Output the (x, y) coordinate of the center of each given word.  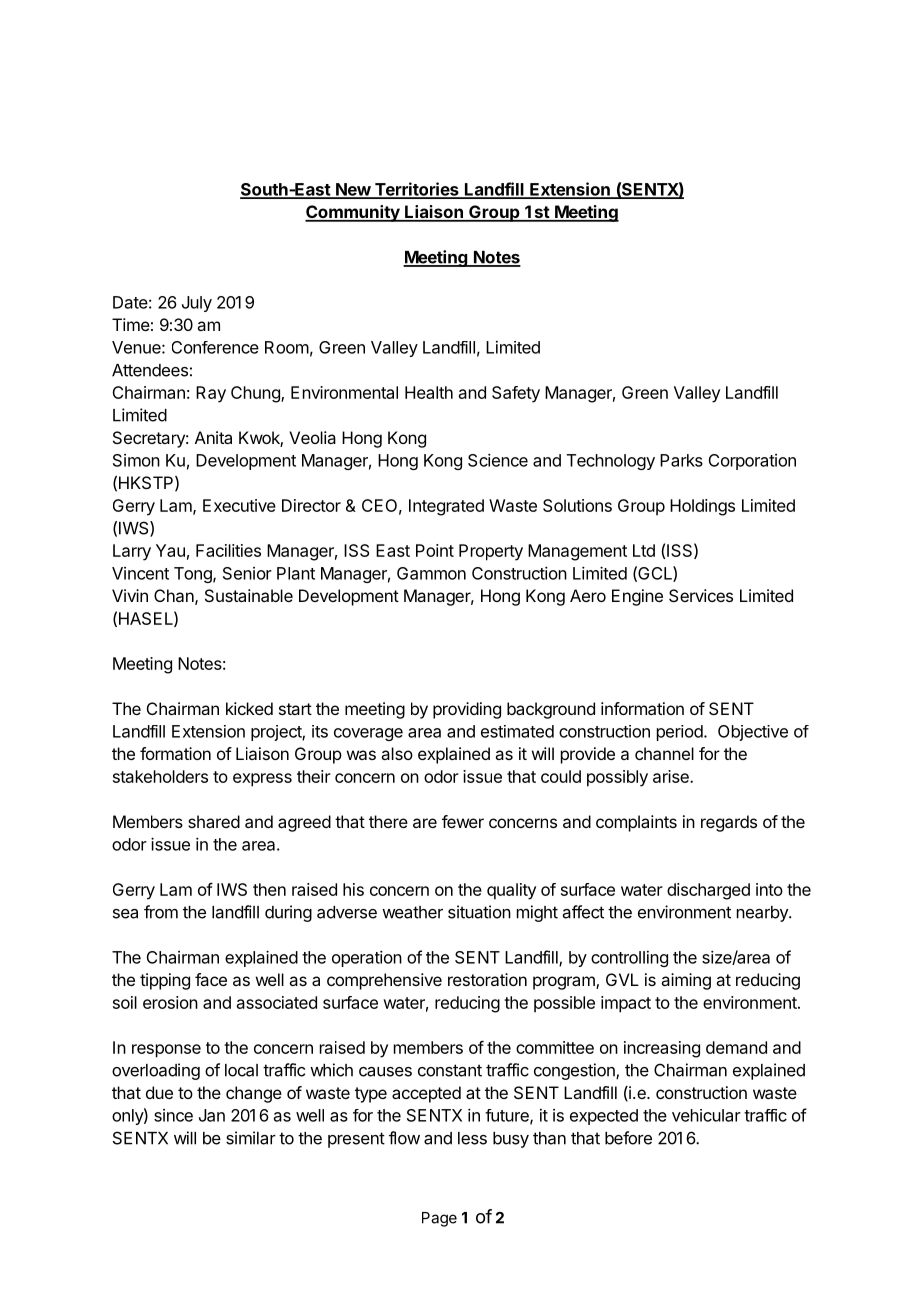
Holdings (702, 507)
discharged (708, 891)
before (628, 1138)
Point (435, 550)
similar (251, 1138)
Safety (516, 394)
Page (439, 1219)
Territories (417, 190)
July (197, 304)
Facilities (228, 550)
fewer (463, 821)
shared (214, 821)
